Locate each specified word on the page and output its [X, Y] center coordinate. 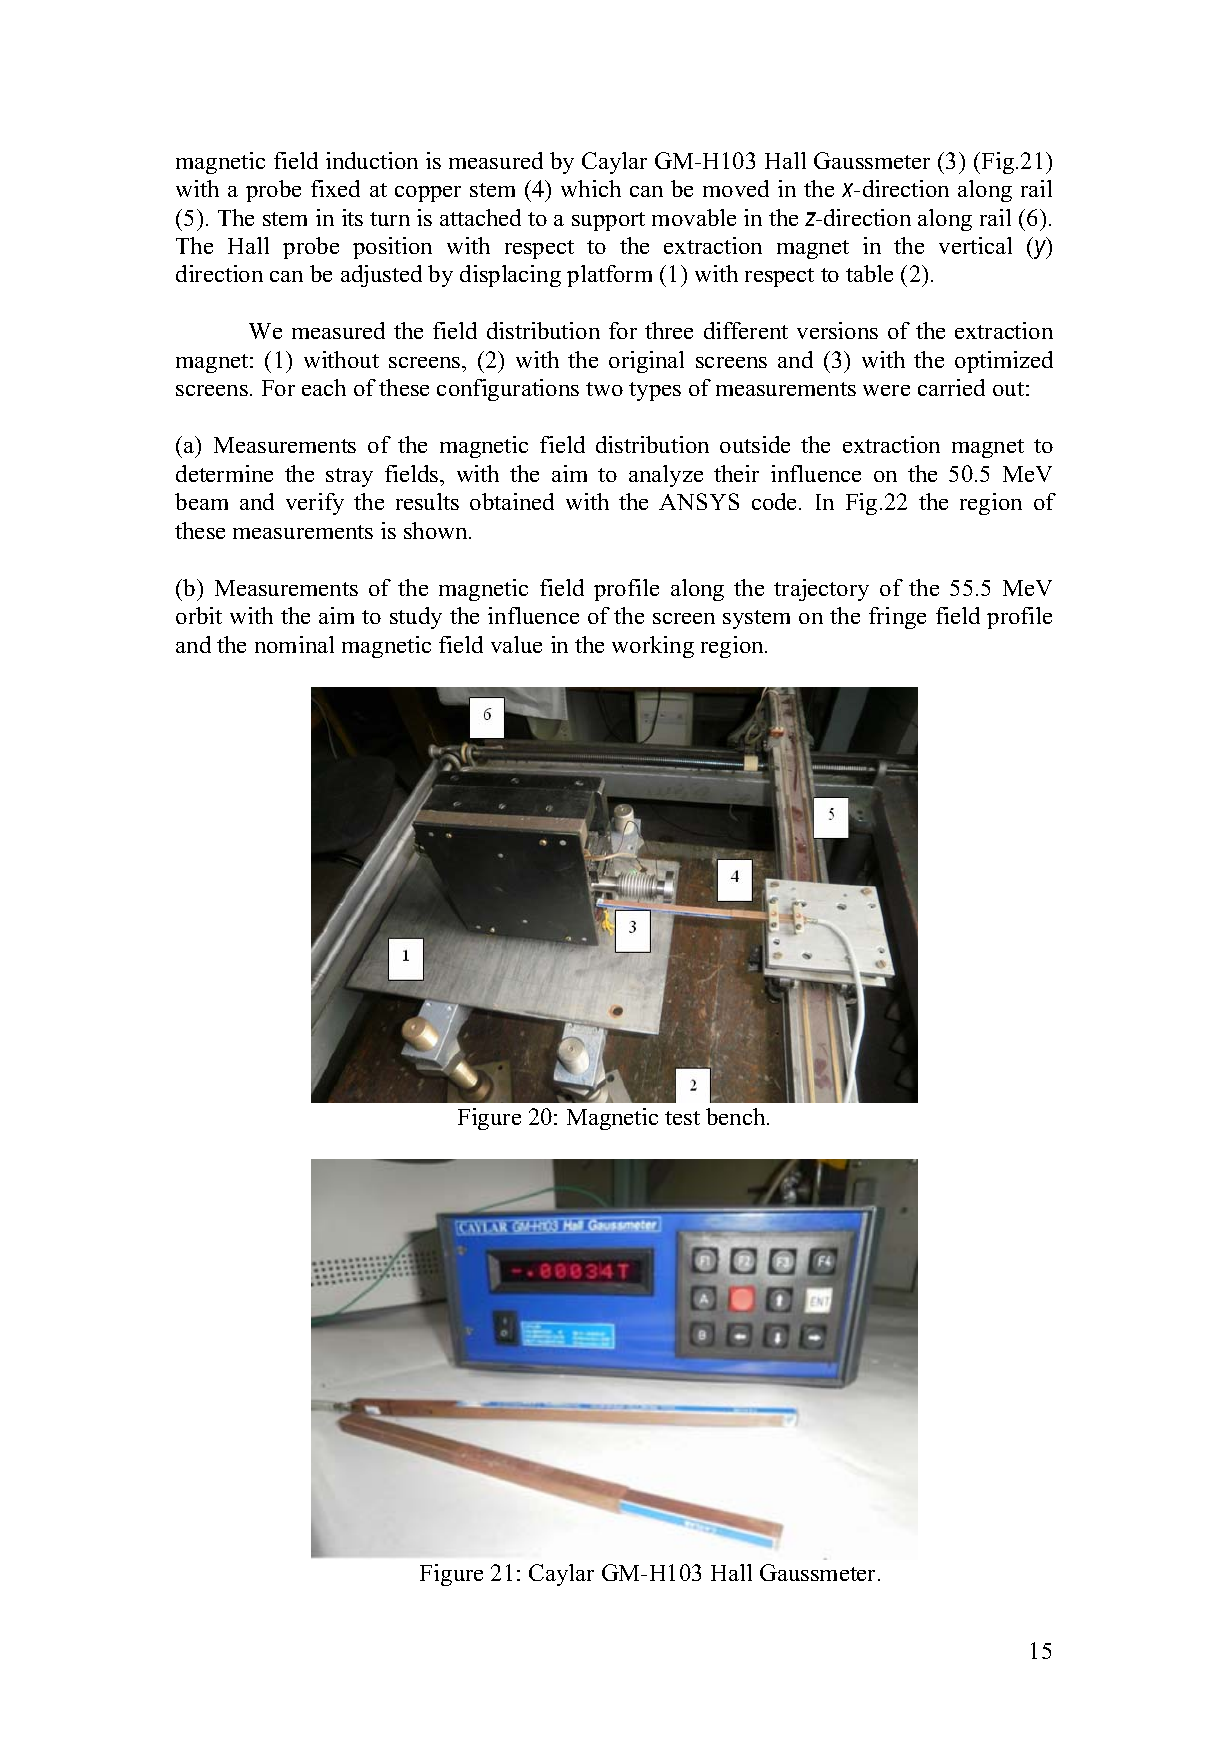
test [682, 1118]
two [604, 389]
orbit [199, 615]
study [416, 618]
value [516, 644]
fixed [335, 188]
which [591, 188]
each [324, 387]
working [653, 647]
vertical [975, 245]
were [886, 390]
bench [737, 1116]
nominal [294, 644]
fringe [897, 618]
